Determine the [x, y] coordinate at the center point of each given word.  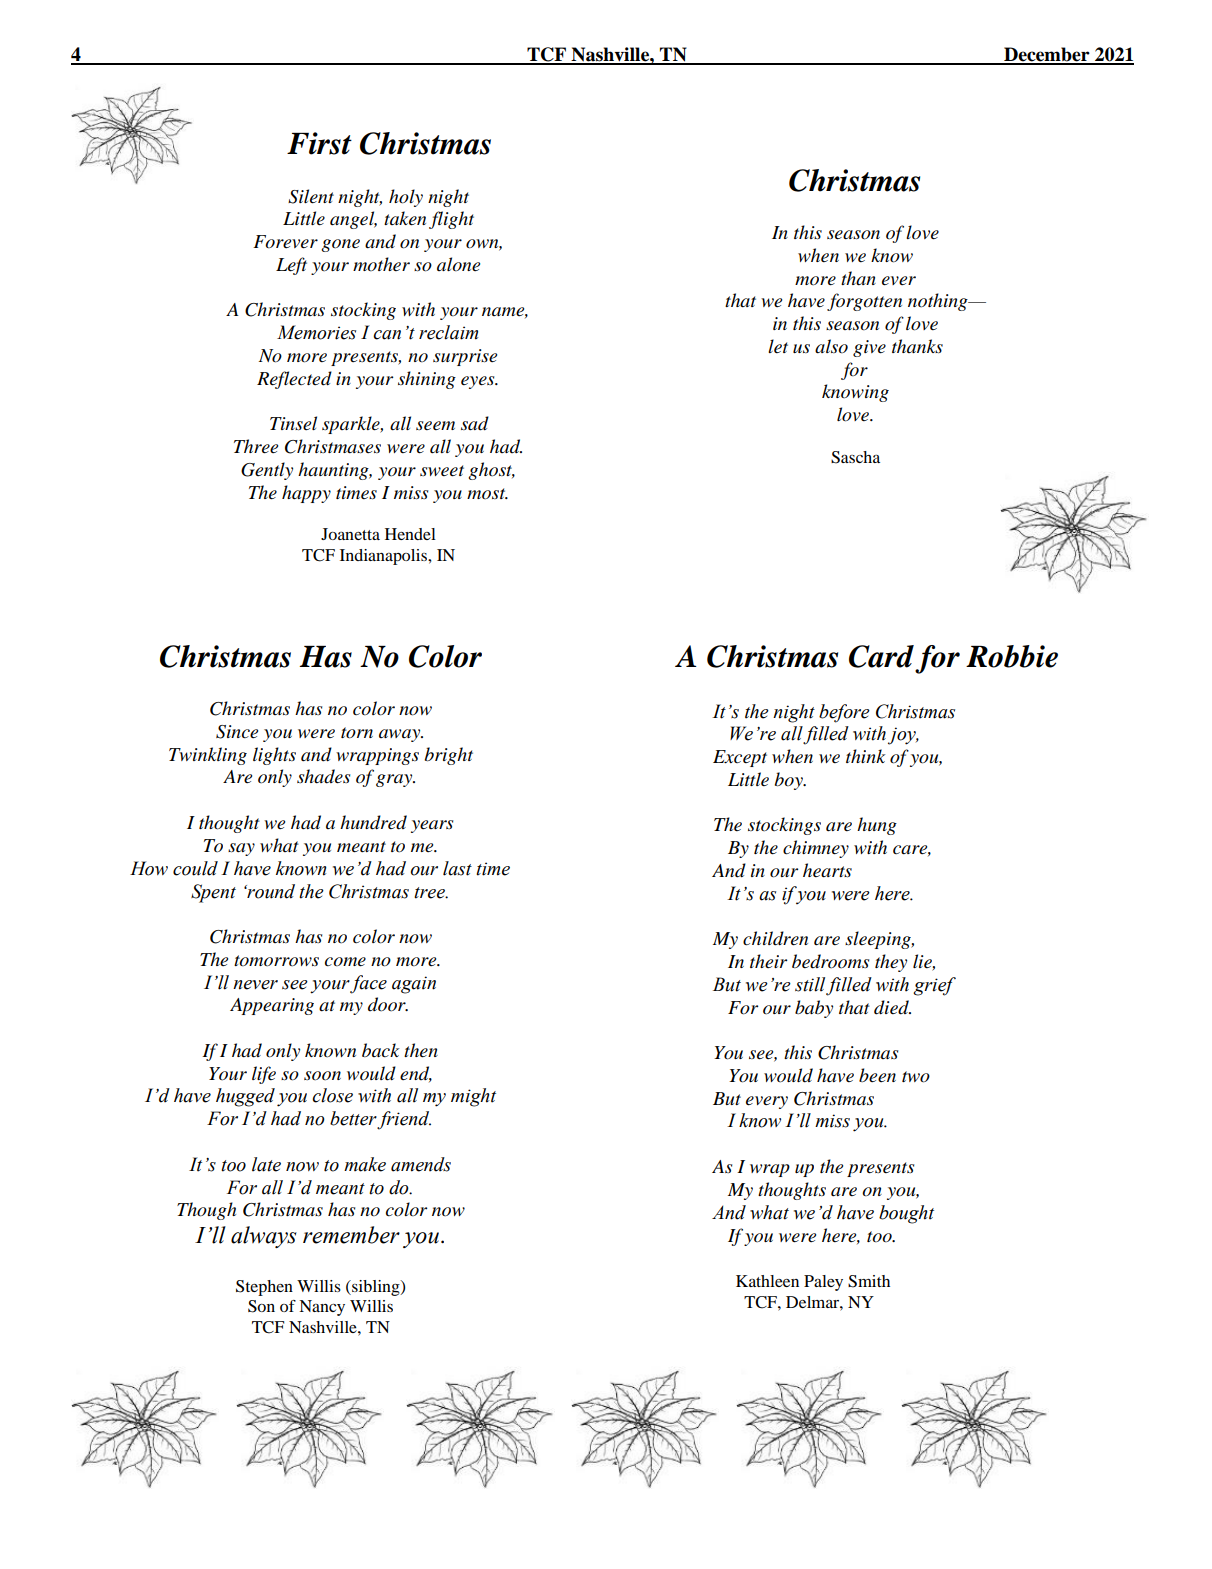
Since [237, 732]
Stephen [264, 1288]
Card [881, 656]
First [319, 143]
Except [740, 758]
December [1047, 55]
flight [451, 220]
